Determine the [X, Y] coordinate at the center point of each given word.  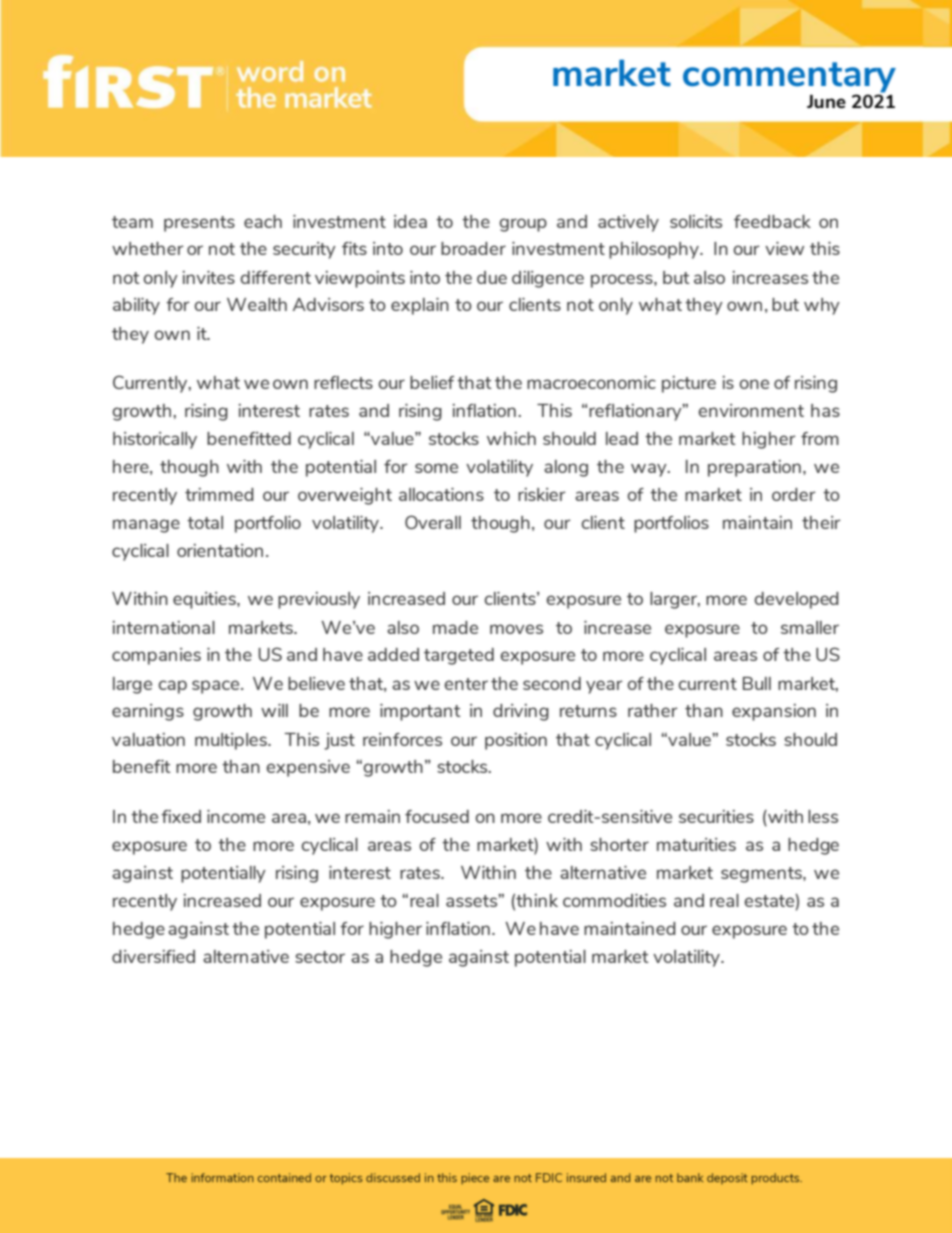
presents [199, 224]
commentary [789, 78]
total [205, 522]
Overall [433, 522]
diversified [153, 956]
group [523, 225]
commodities [614, 900]
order [794, 494]
